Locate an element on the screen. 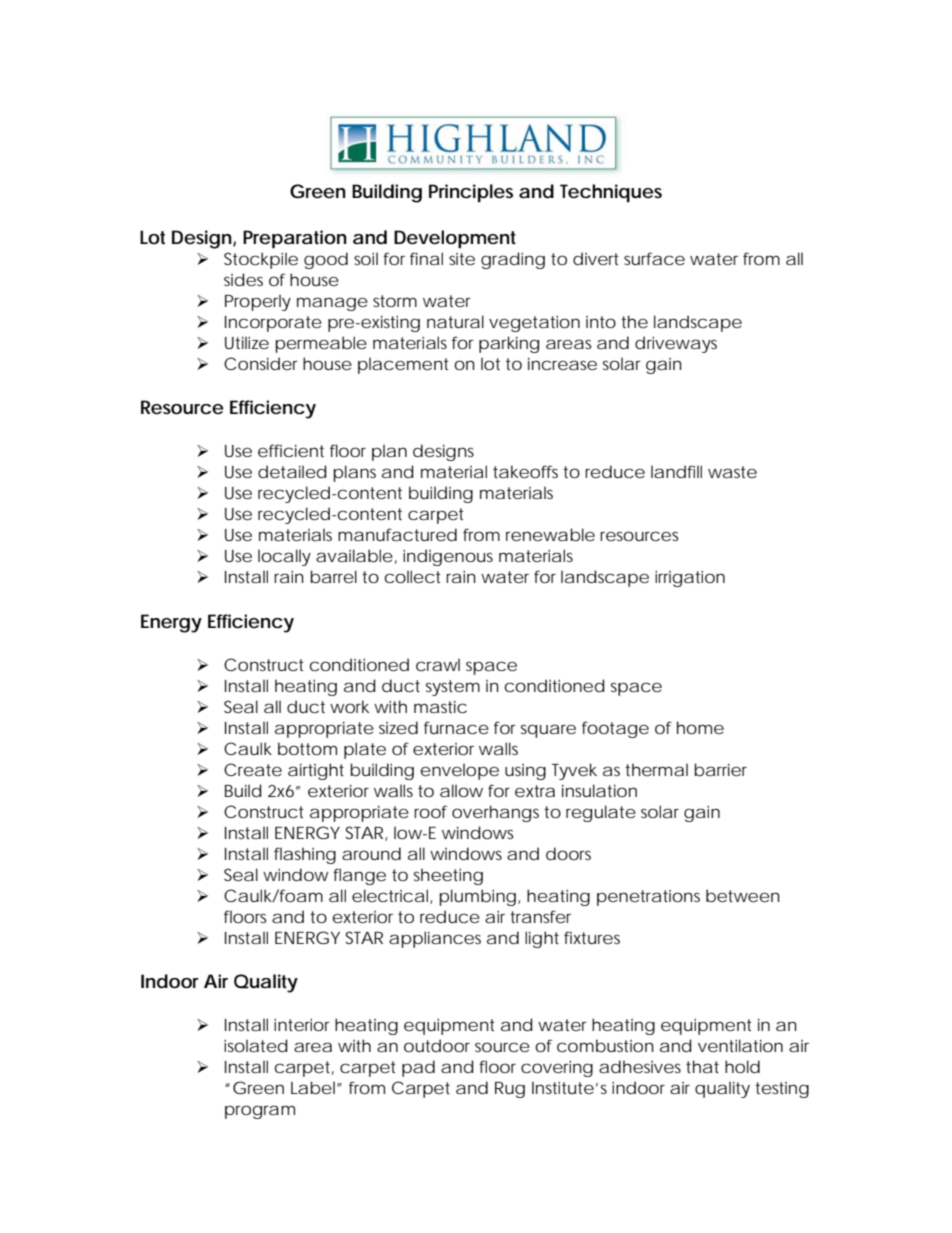  renewable is located at coordinates (550, 534).
